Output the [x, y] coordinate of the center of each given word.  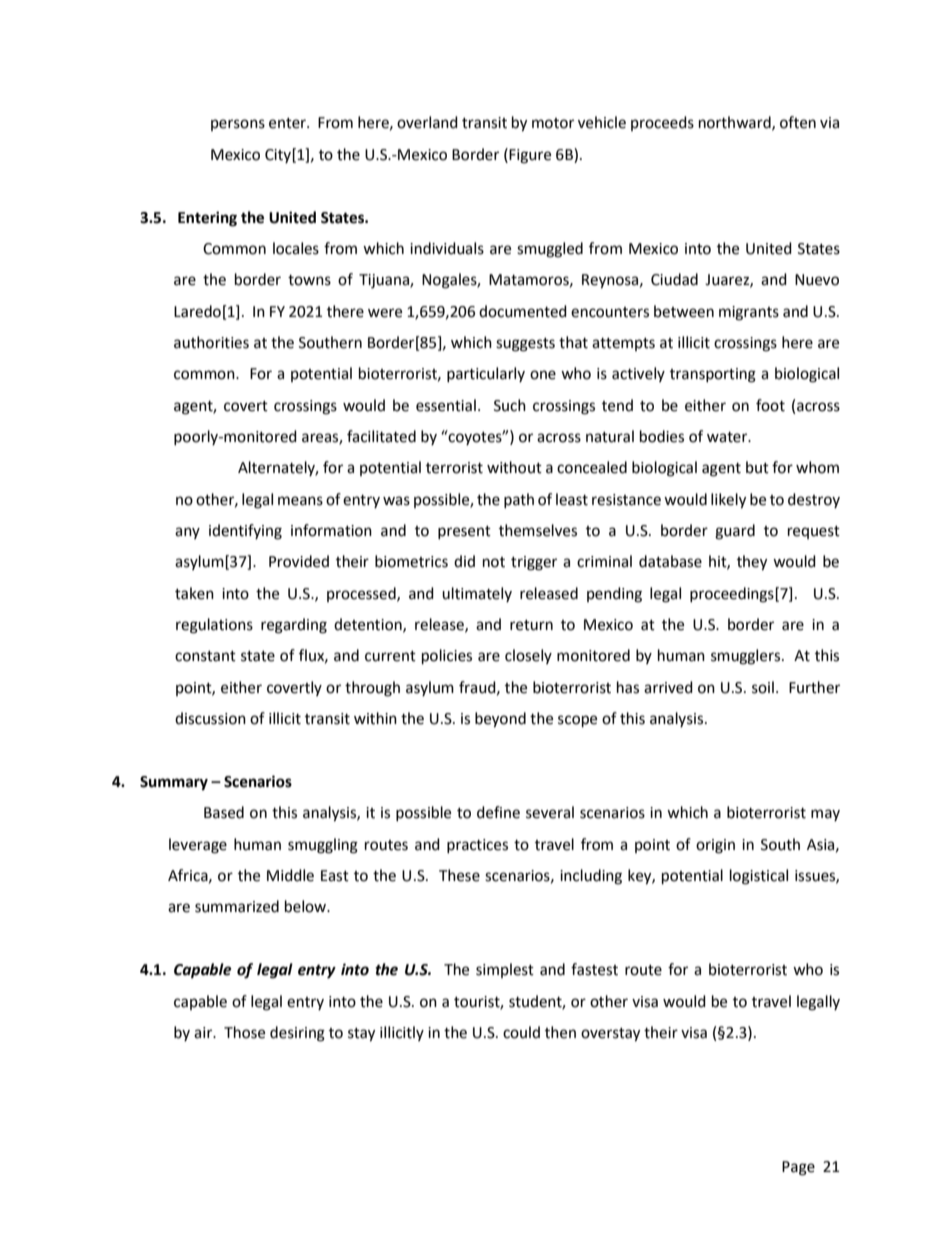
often [798, 122]
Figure [530, 156]
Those [244, 1032]
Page [798, 1168]
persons [238, 125]
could [521, 1032]
